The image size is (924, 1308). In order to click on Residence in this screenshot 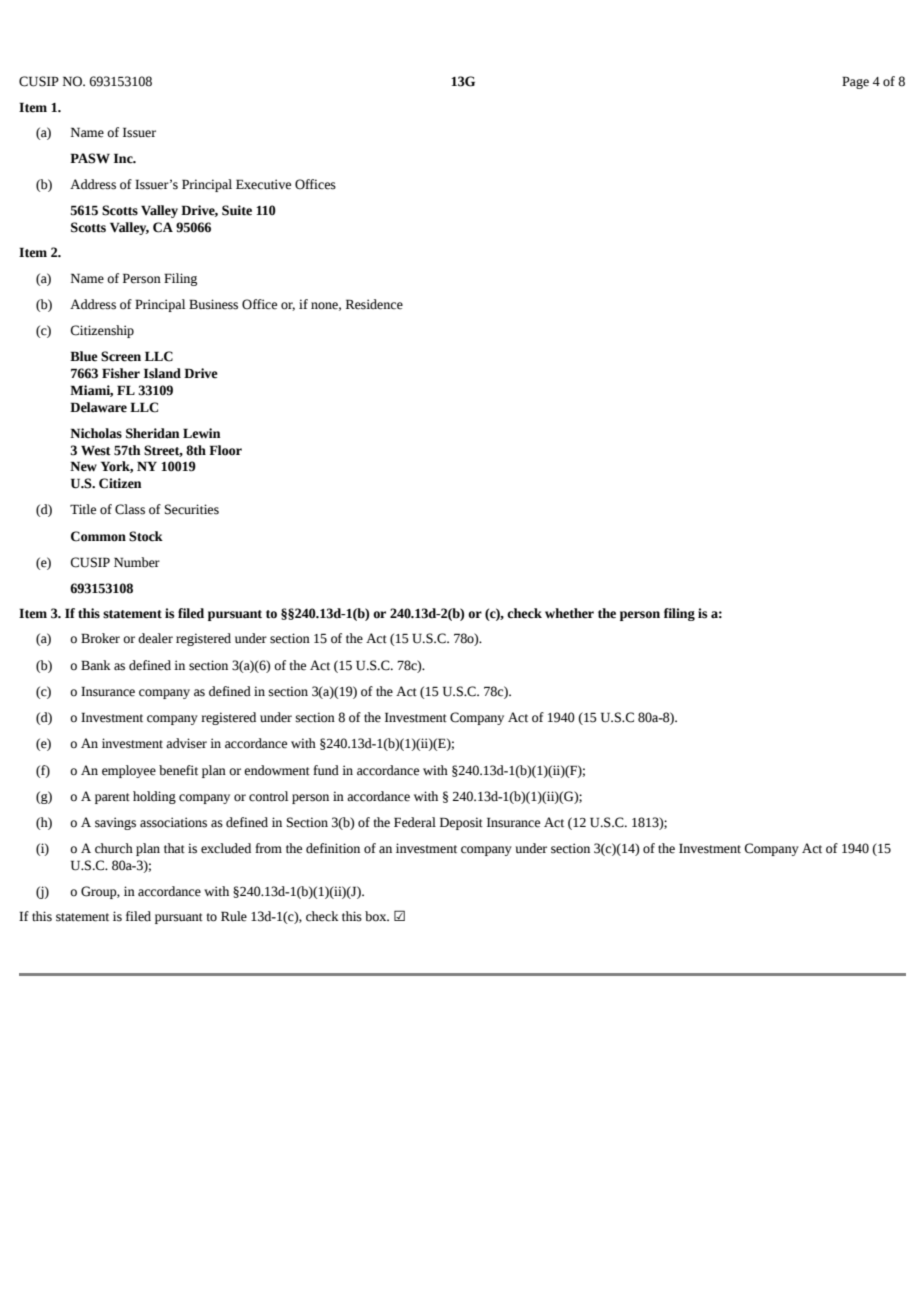, I will do `click(374, 304)`.
